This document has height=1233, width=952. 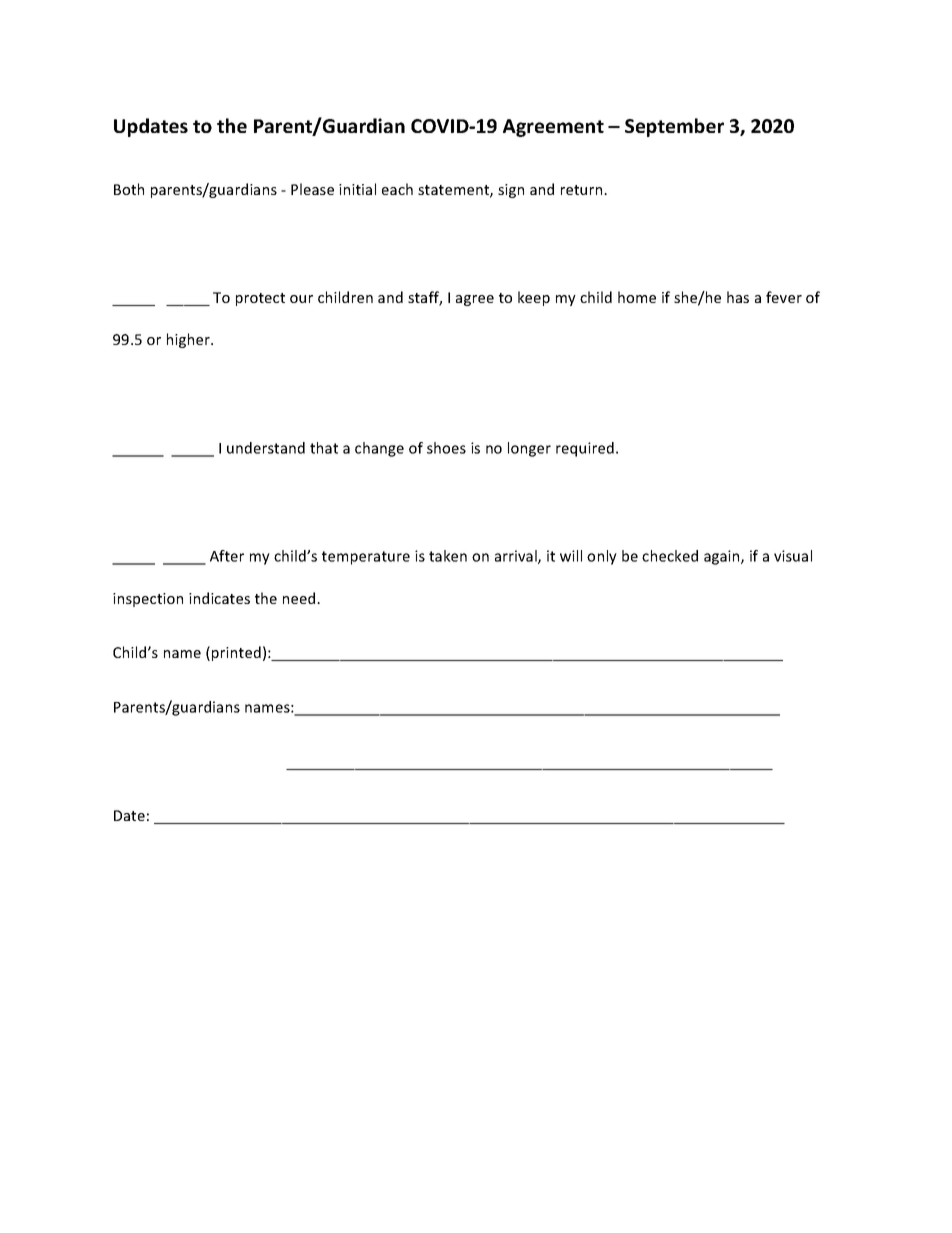 What do you see at coordinates (219, 598) in the document?
I see `indicates` at bounding box center [219, 598].
